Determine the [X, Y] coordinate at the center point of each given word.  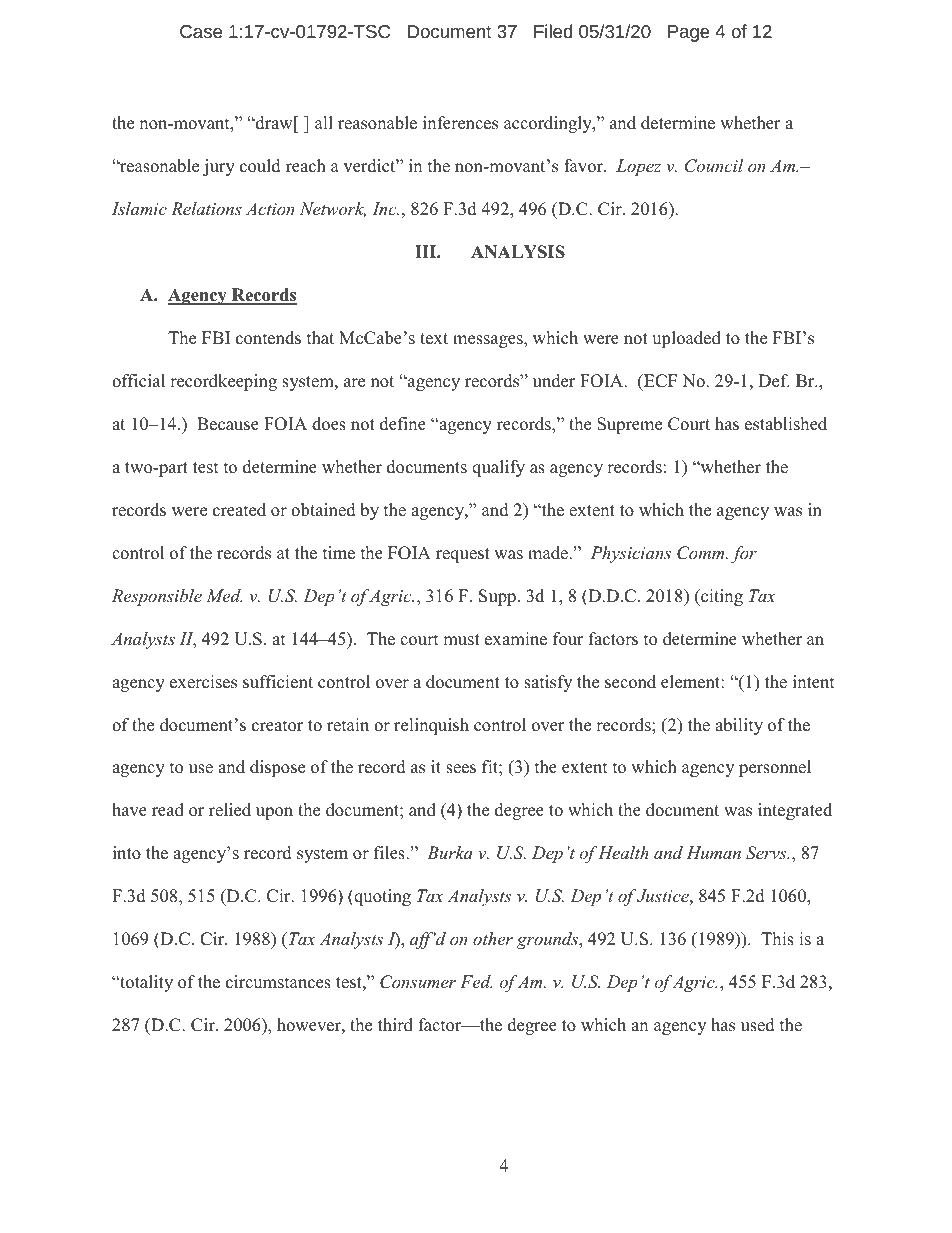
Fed [476, 981]
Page [689, 33]
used [758, 1025]
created [239, 510]
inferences [460, 123]
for [744, 554]
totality [145, 983]
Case [201, 31]
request [463, 555]
